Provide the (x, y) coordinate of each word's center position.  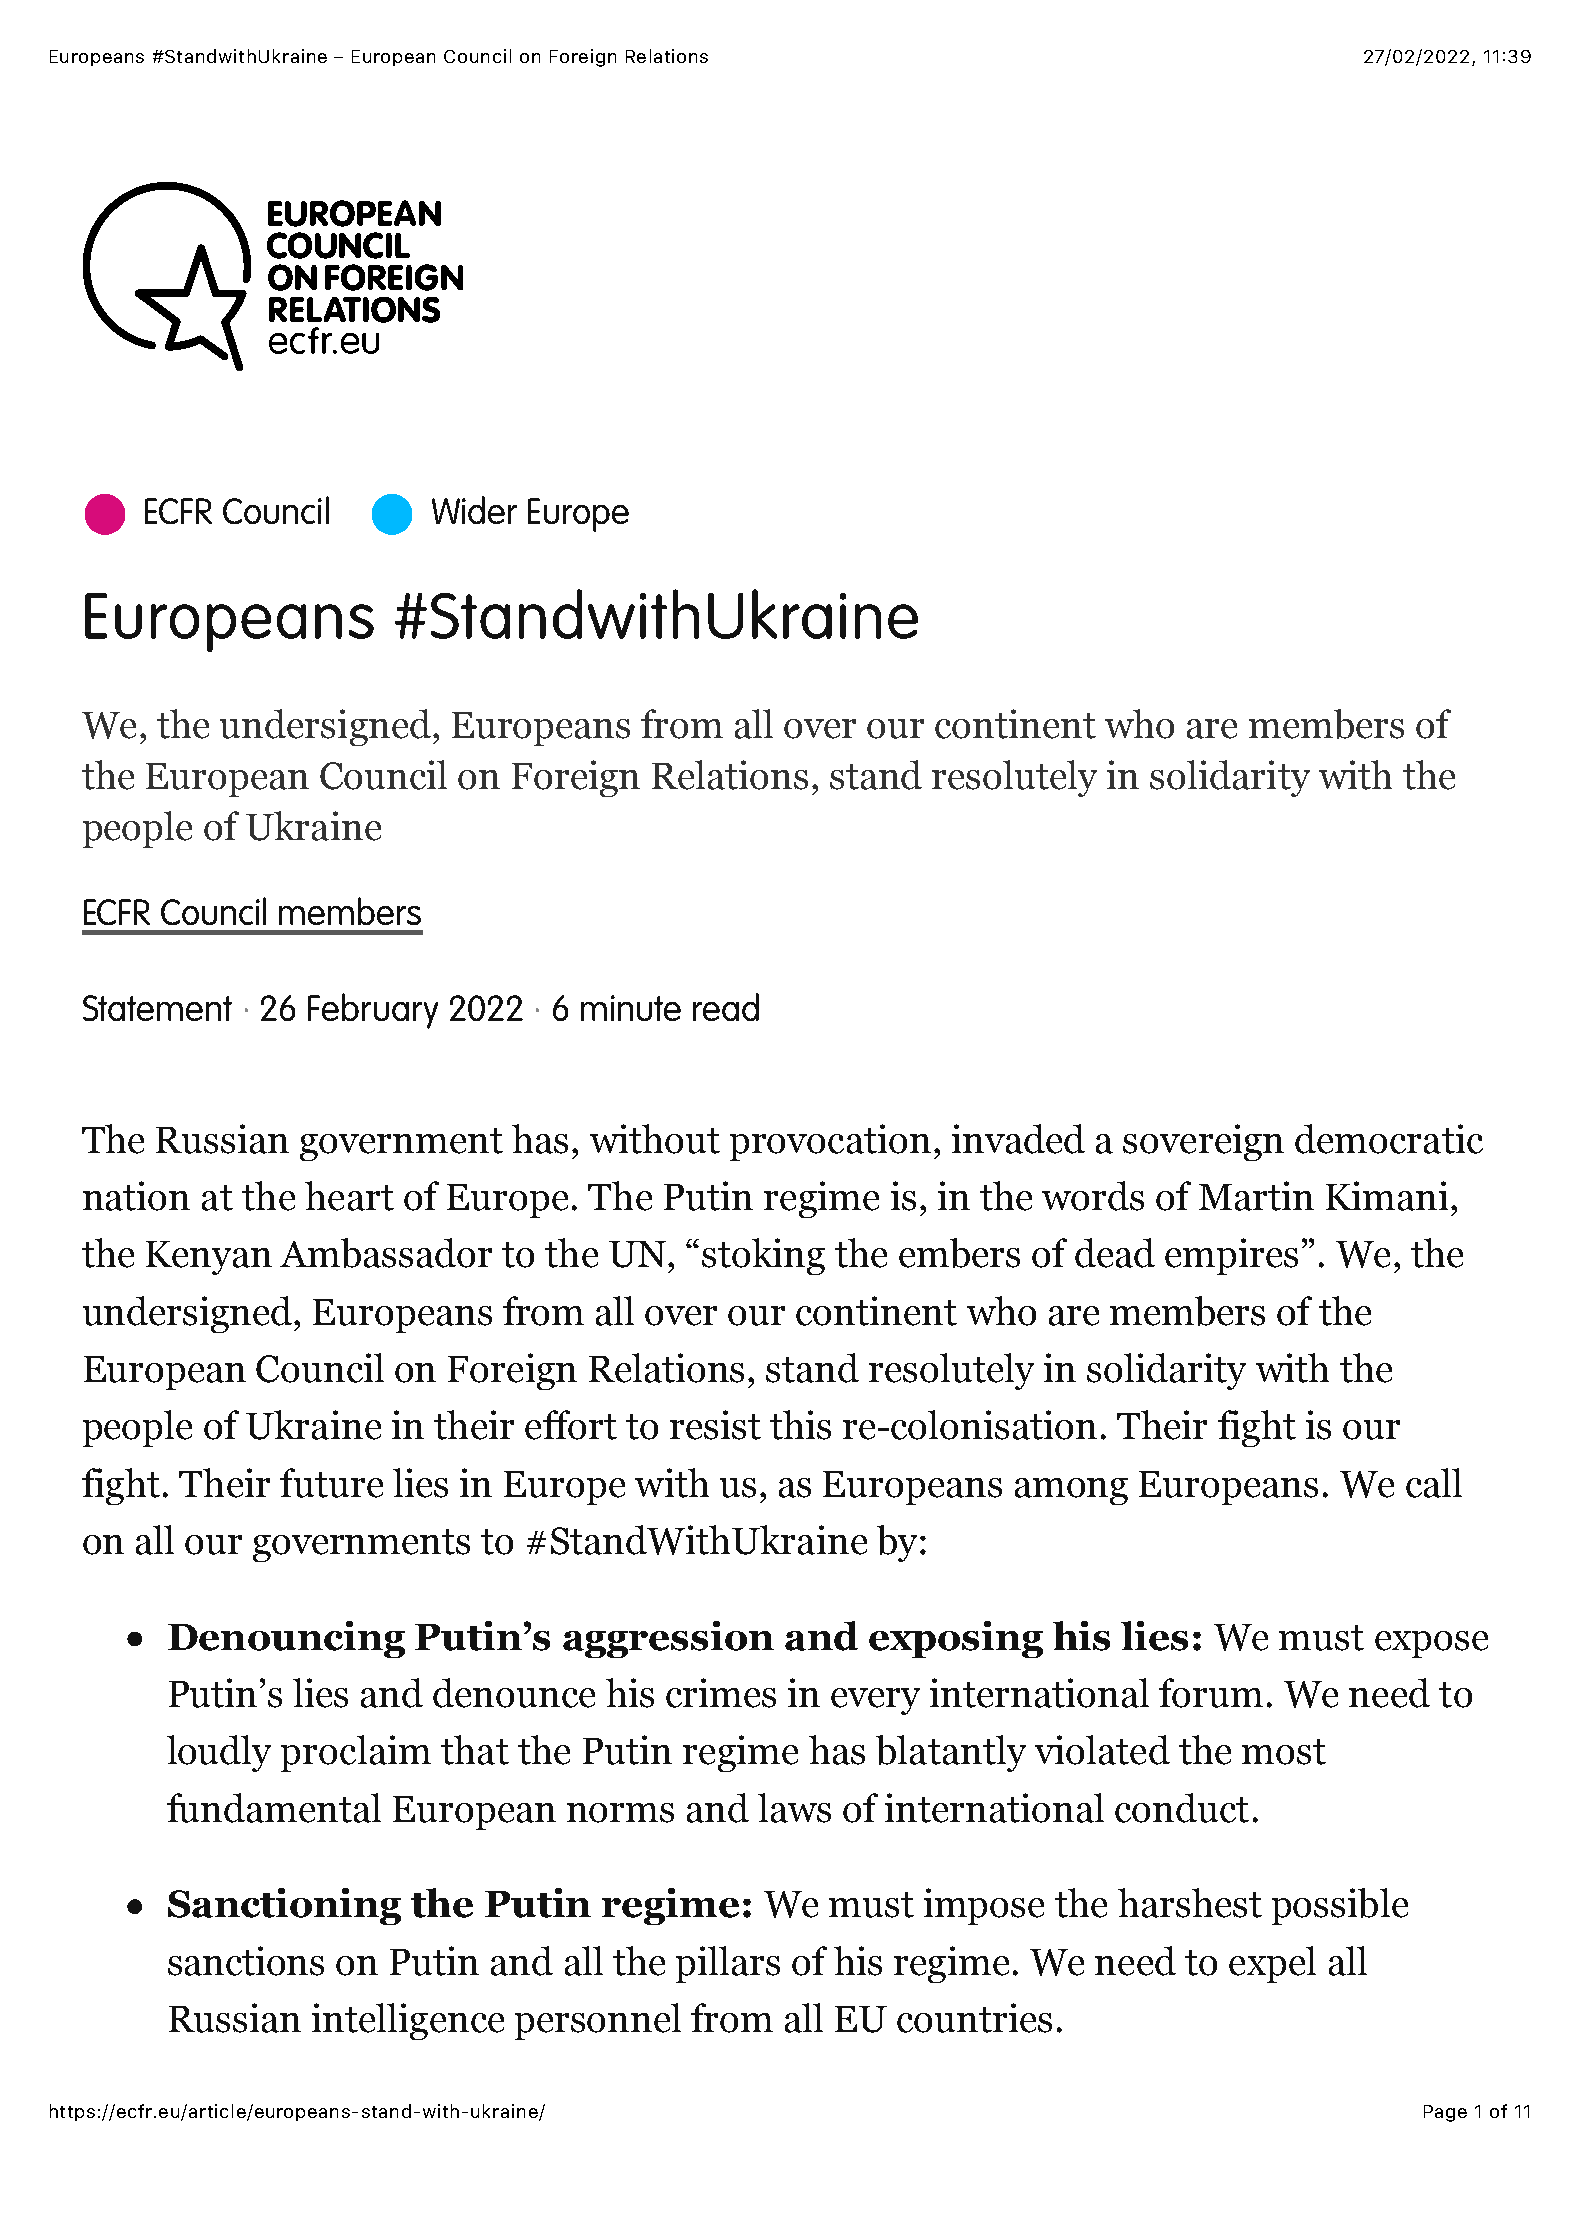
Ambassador (386, 1253)
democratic (1389, 1139)
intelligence (408, 2021)
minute (631, 1008)
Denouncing (286, 1639)
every (875, 1701)
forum (1211, 1693)
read (726, 1007)
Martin (1256, 1196)
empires (1231, 1256)
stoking (763, 1256)
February (373, 1011)
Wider (474, 510)
